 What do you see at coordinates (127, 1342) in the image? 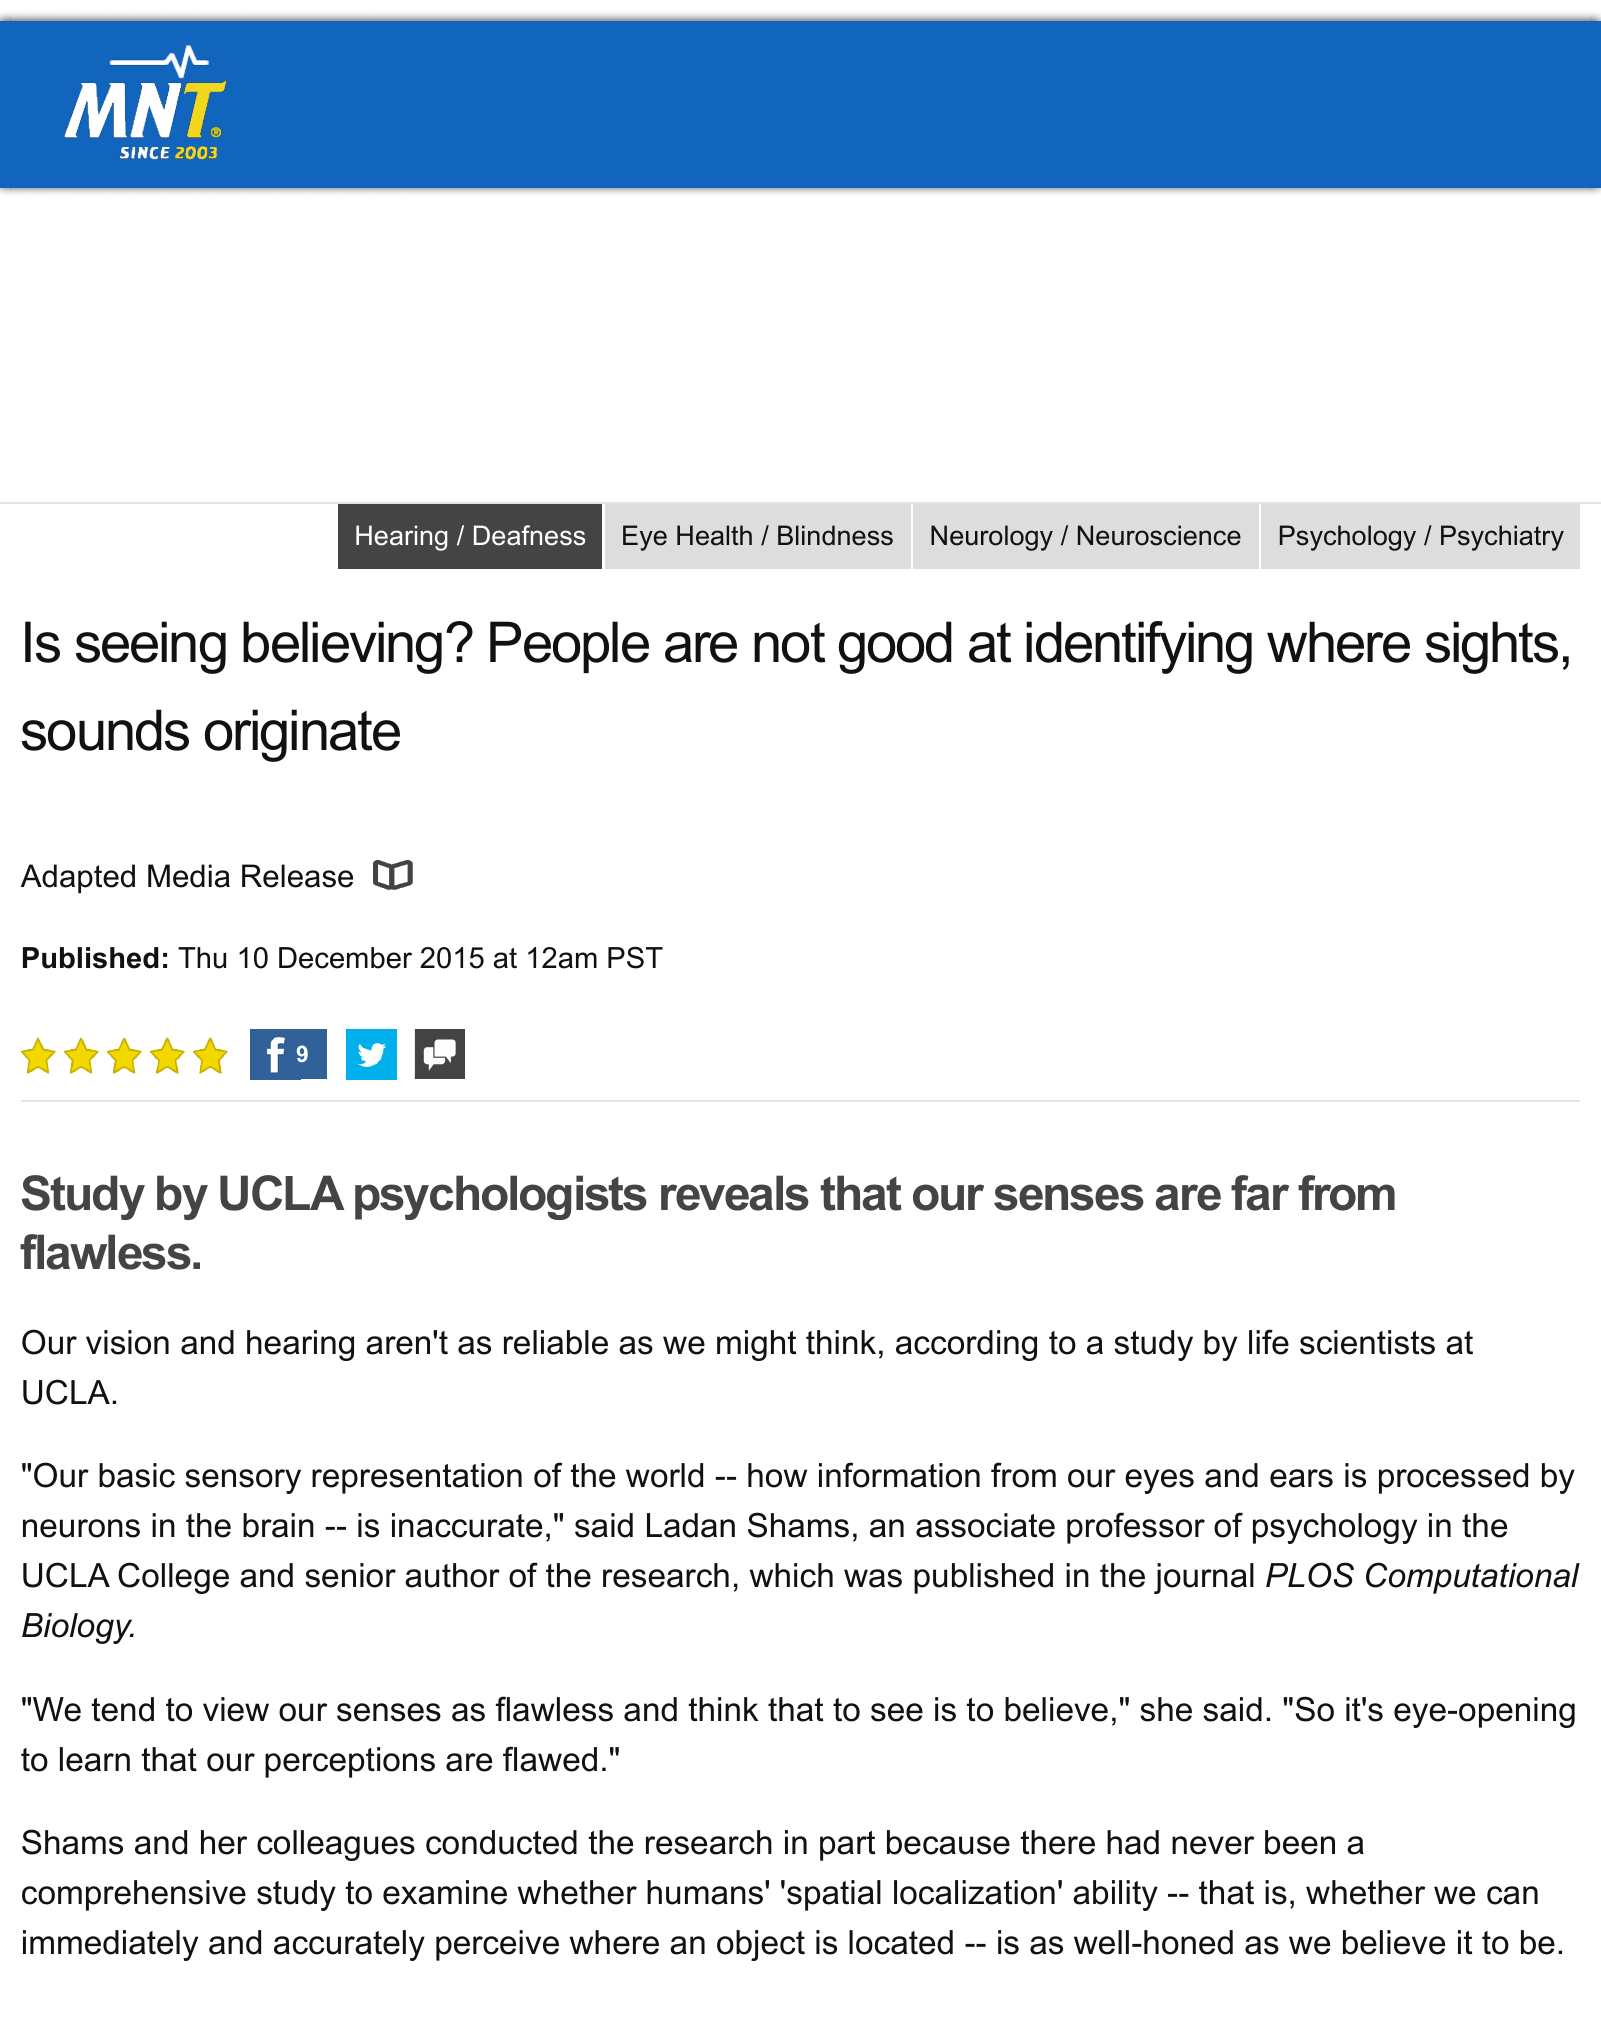
I see `vision` at bounding box center [127, 1342].
